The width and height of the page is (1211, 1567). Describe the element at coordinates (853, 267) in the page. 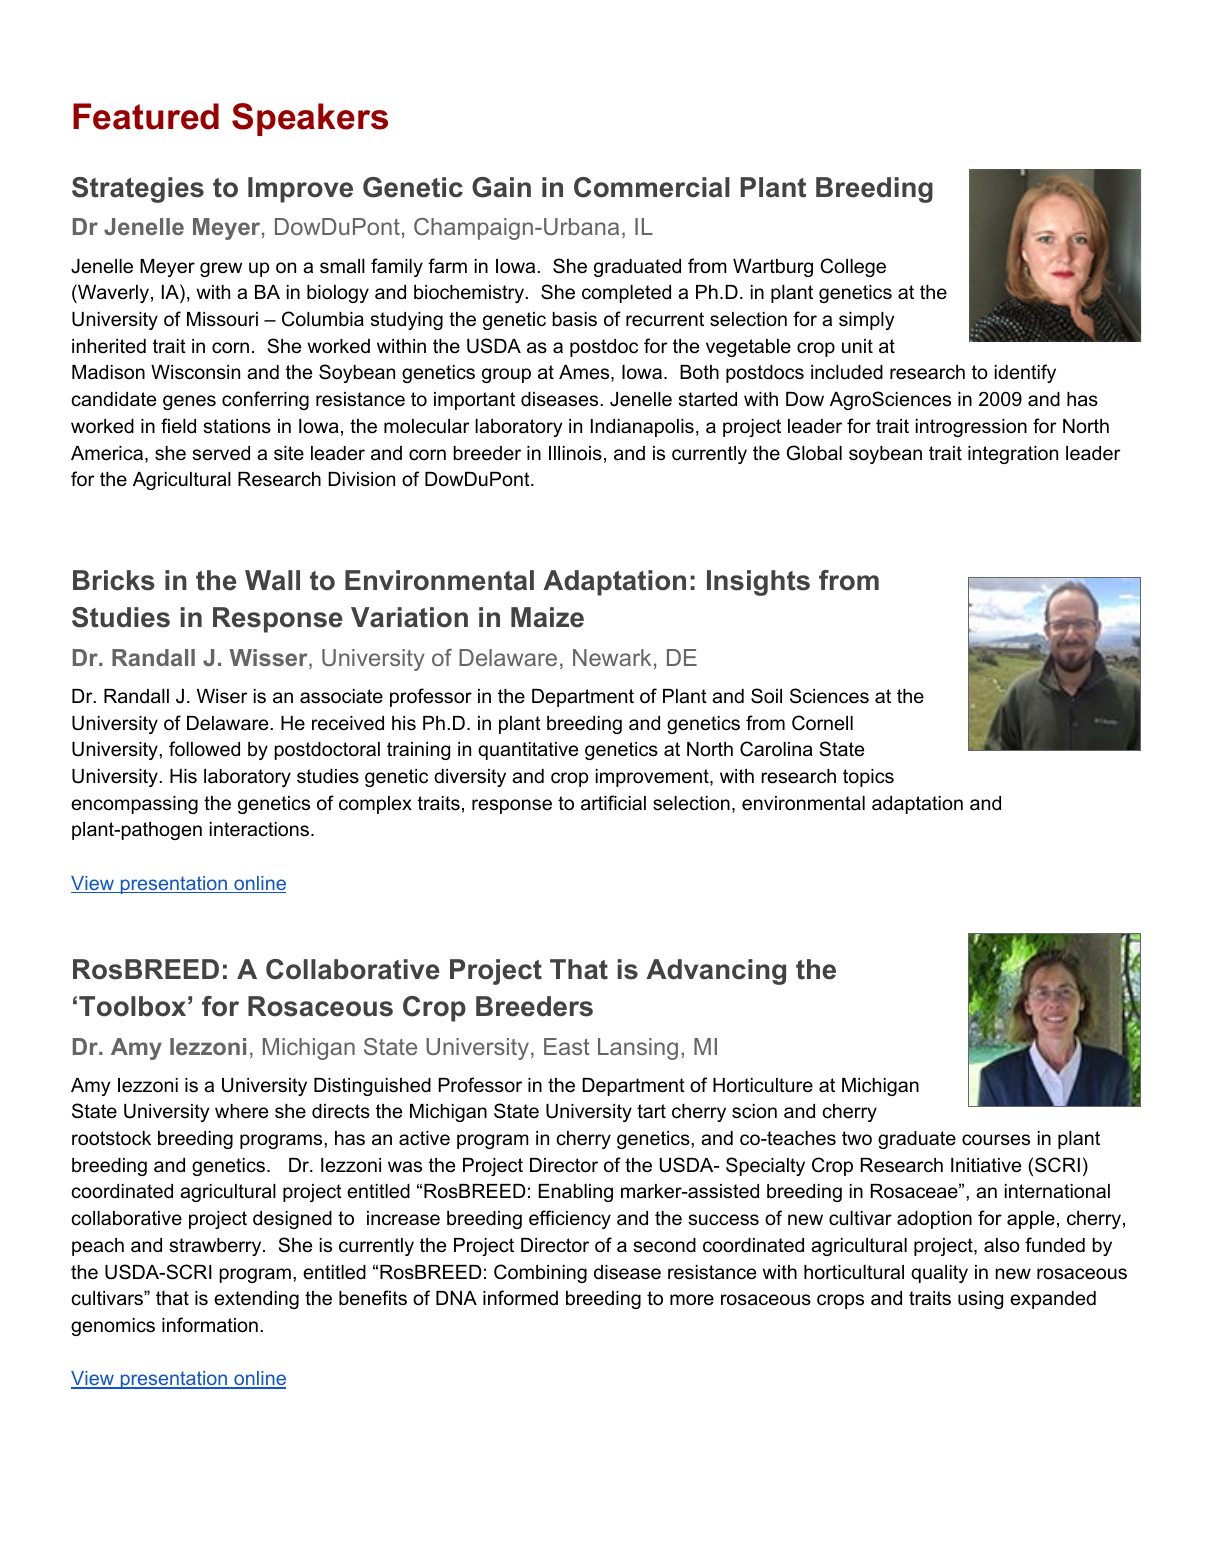

I see `College` at that location.
